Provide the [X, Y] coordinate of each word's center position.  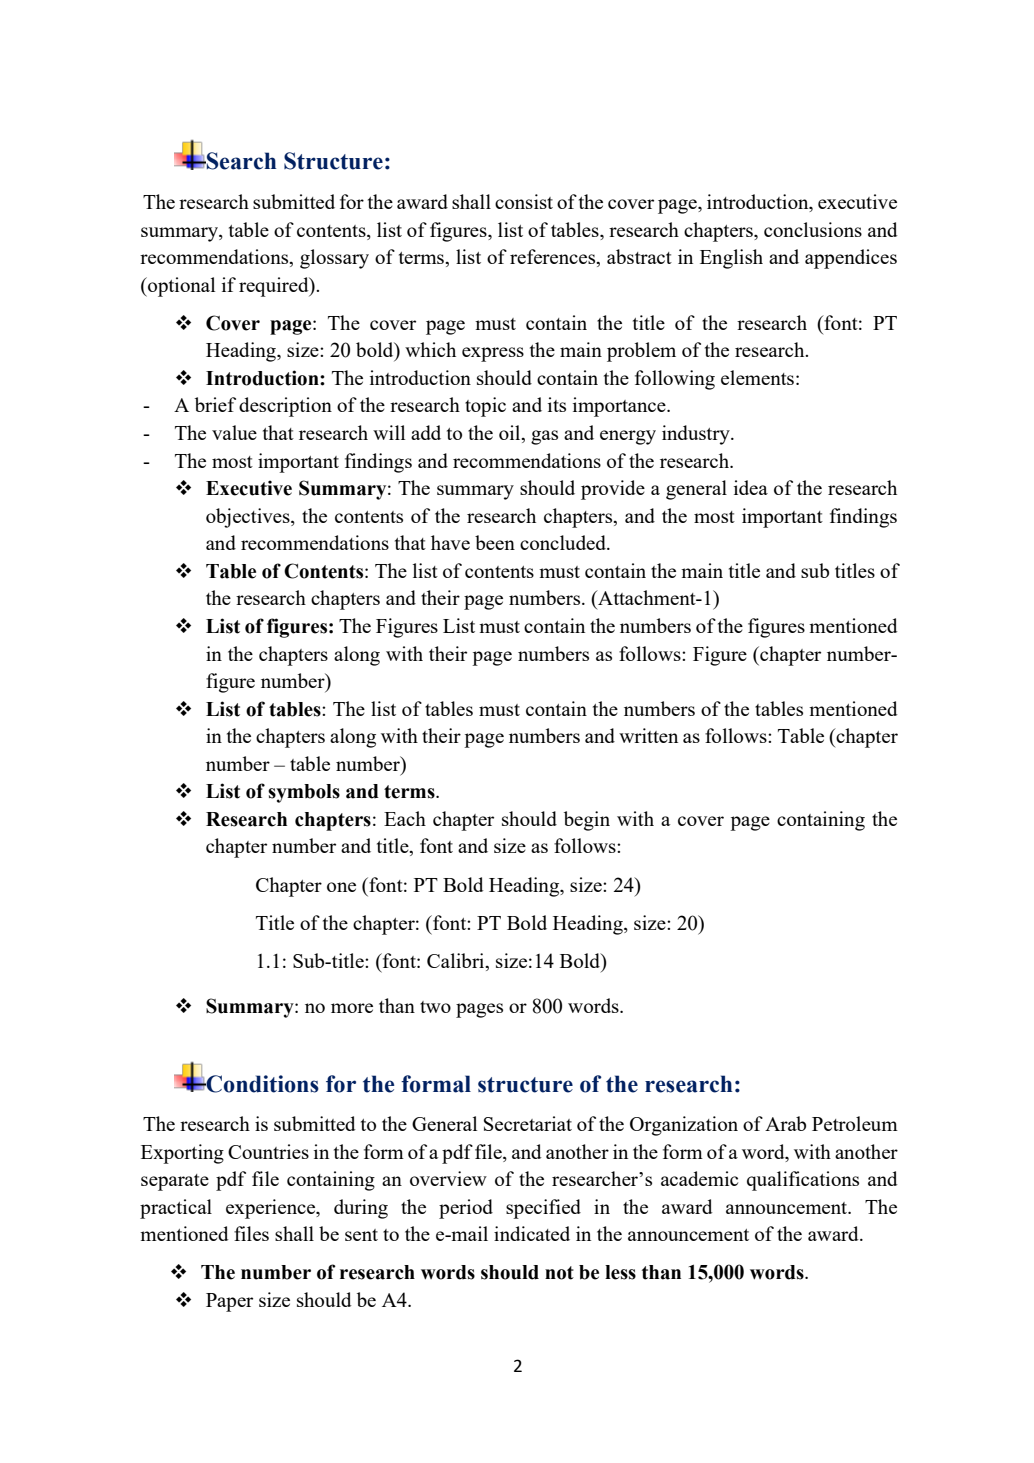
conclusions [813, 229]
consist [524, 201]
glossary [334, 259]
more [352, 1008]
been [495, 542]
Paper [229, 1302]
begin [587, 821]
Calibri [457, 960]
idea [751, 487]
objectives [249, 518]
